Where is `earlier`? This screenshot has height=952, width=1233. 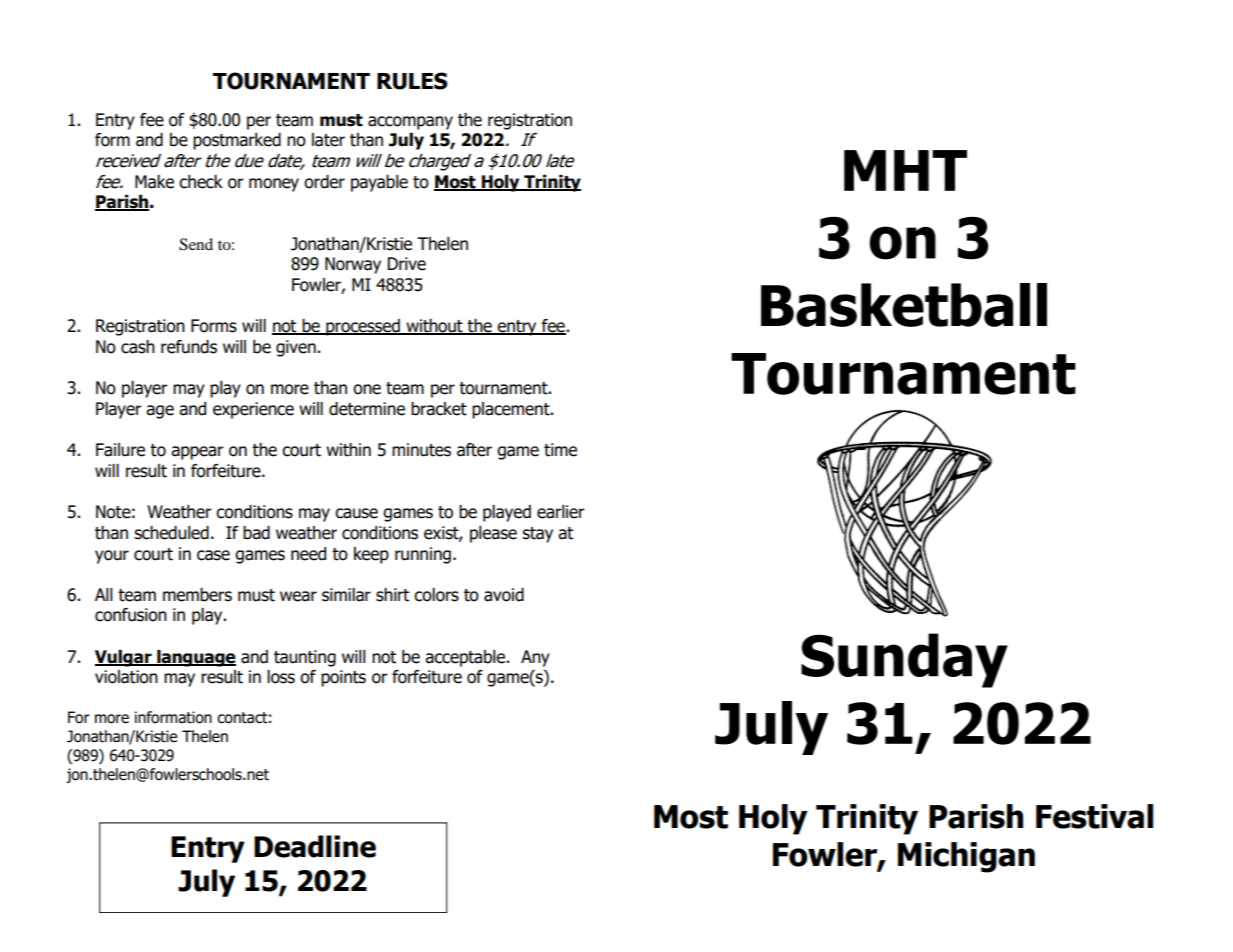 earlier is located at coordinates (561, 512).
